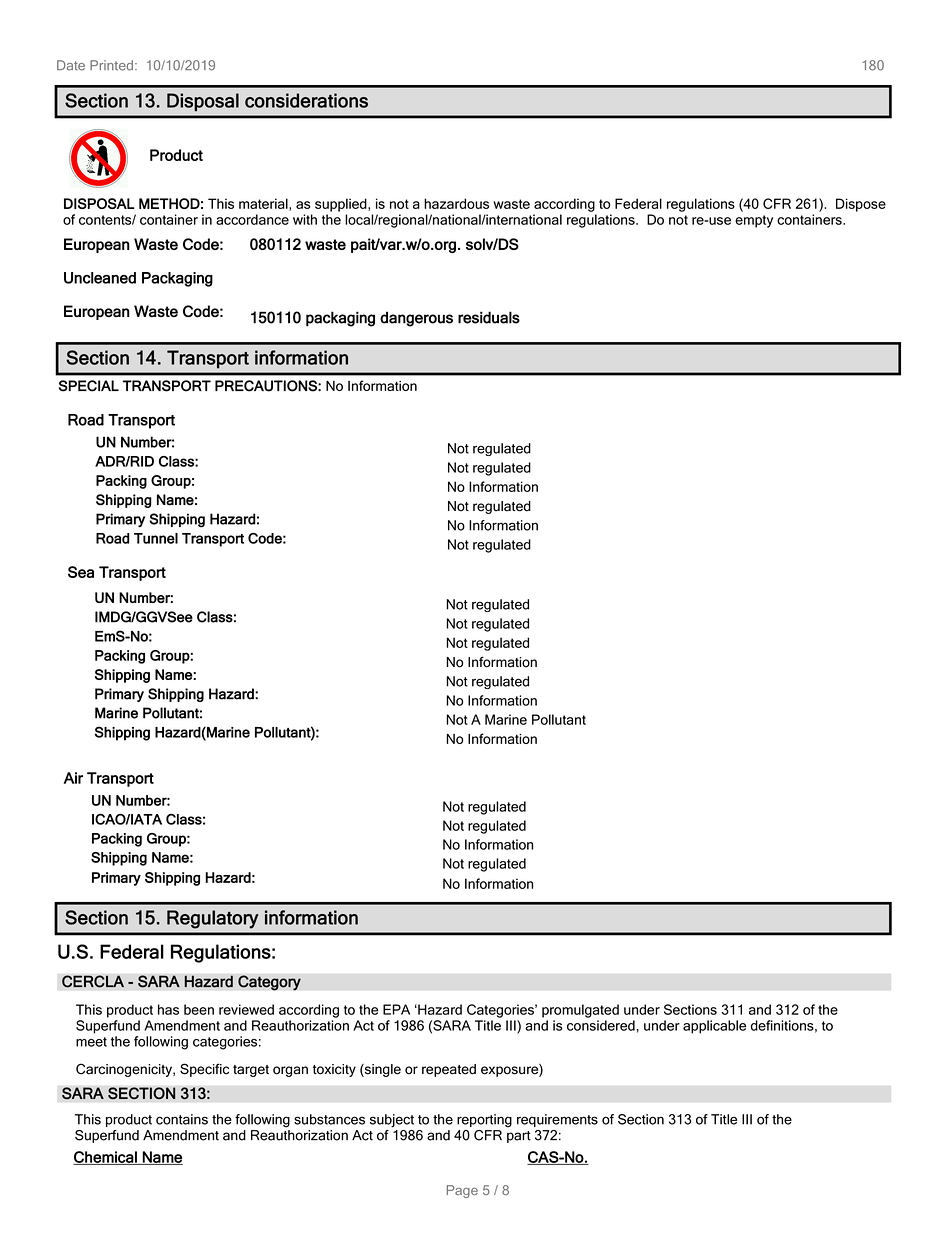  Describe the element at coordinates (754, 221) in the page. I see `empty` at that location.
